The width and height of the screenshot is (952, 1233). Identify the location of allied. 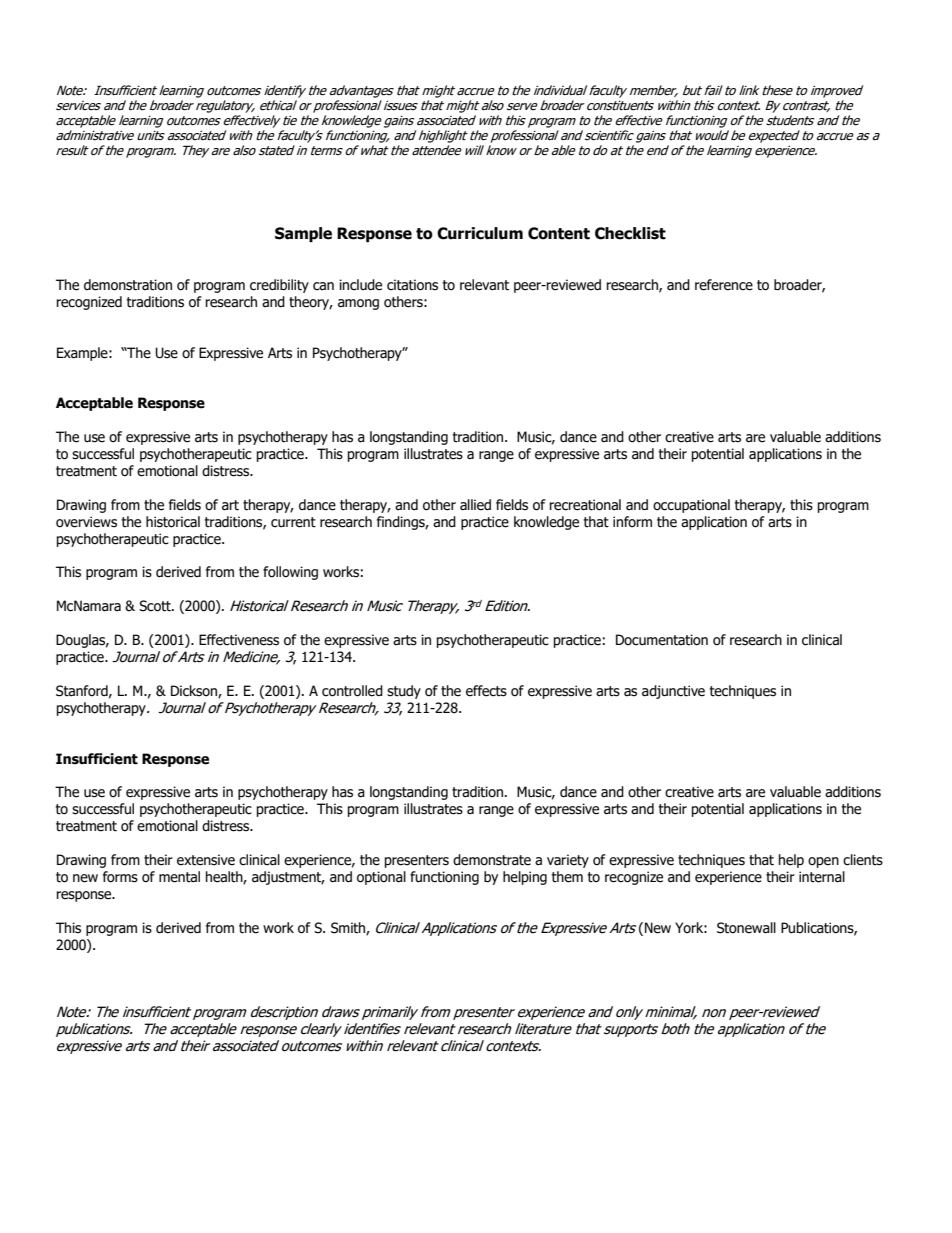
(475, 505).
